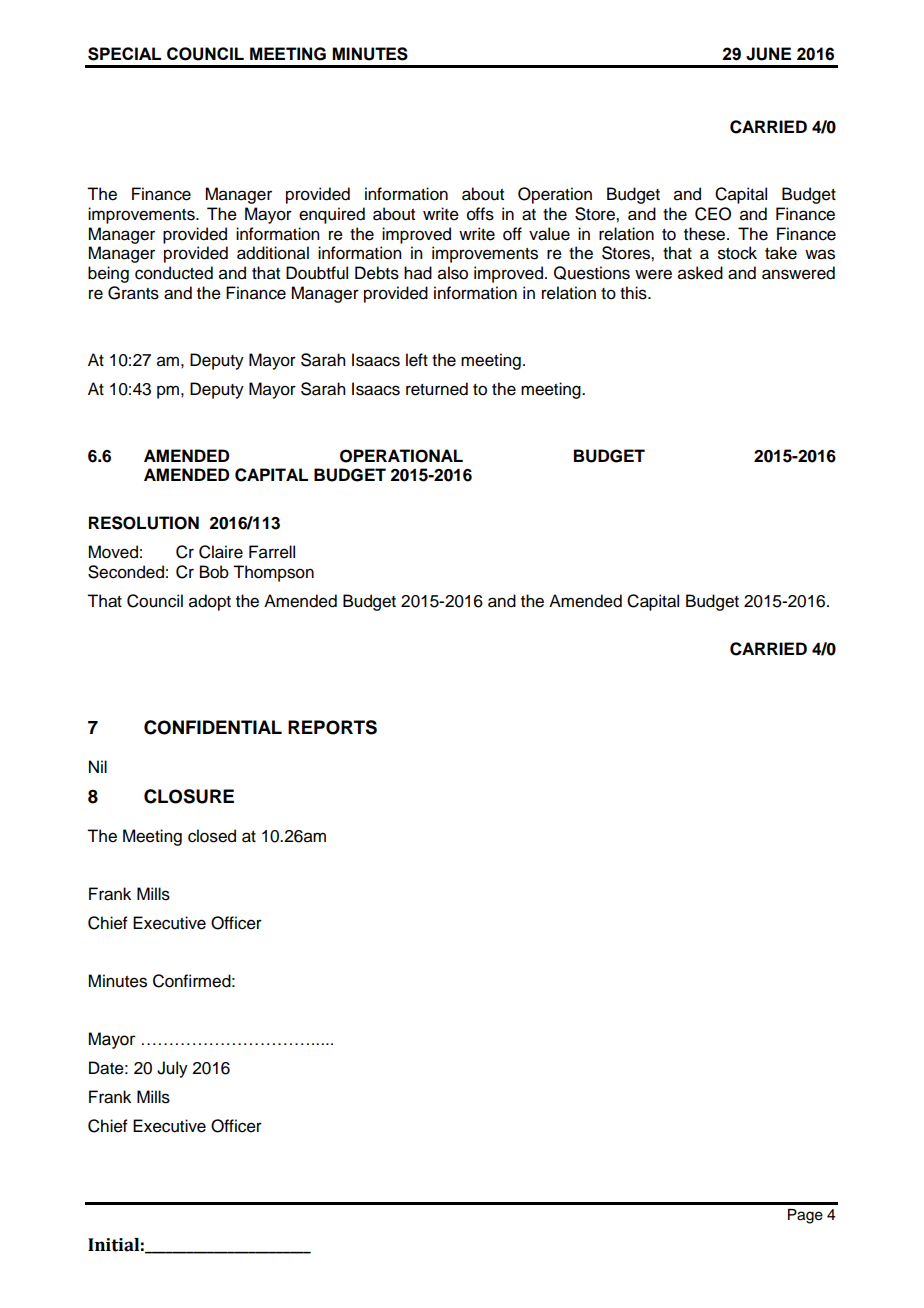 The width and height of the screenshot is (924, 1308). I want to click on this, so click(634, 293).
